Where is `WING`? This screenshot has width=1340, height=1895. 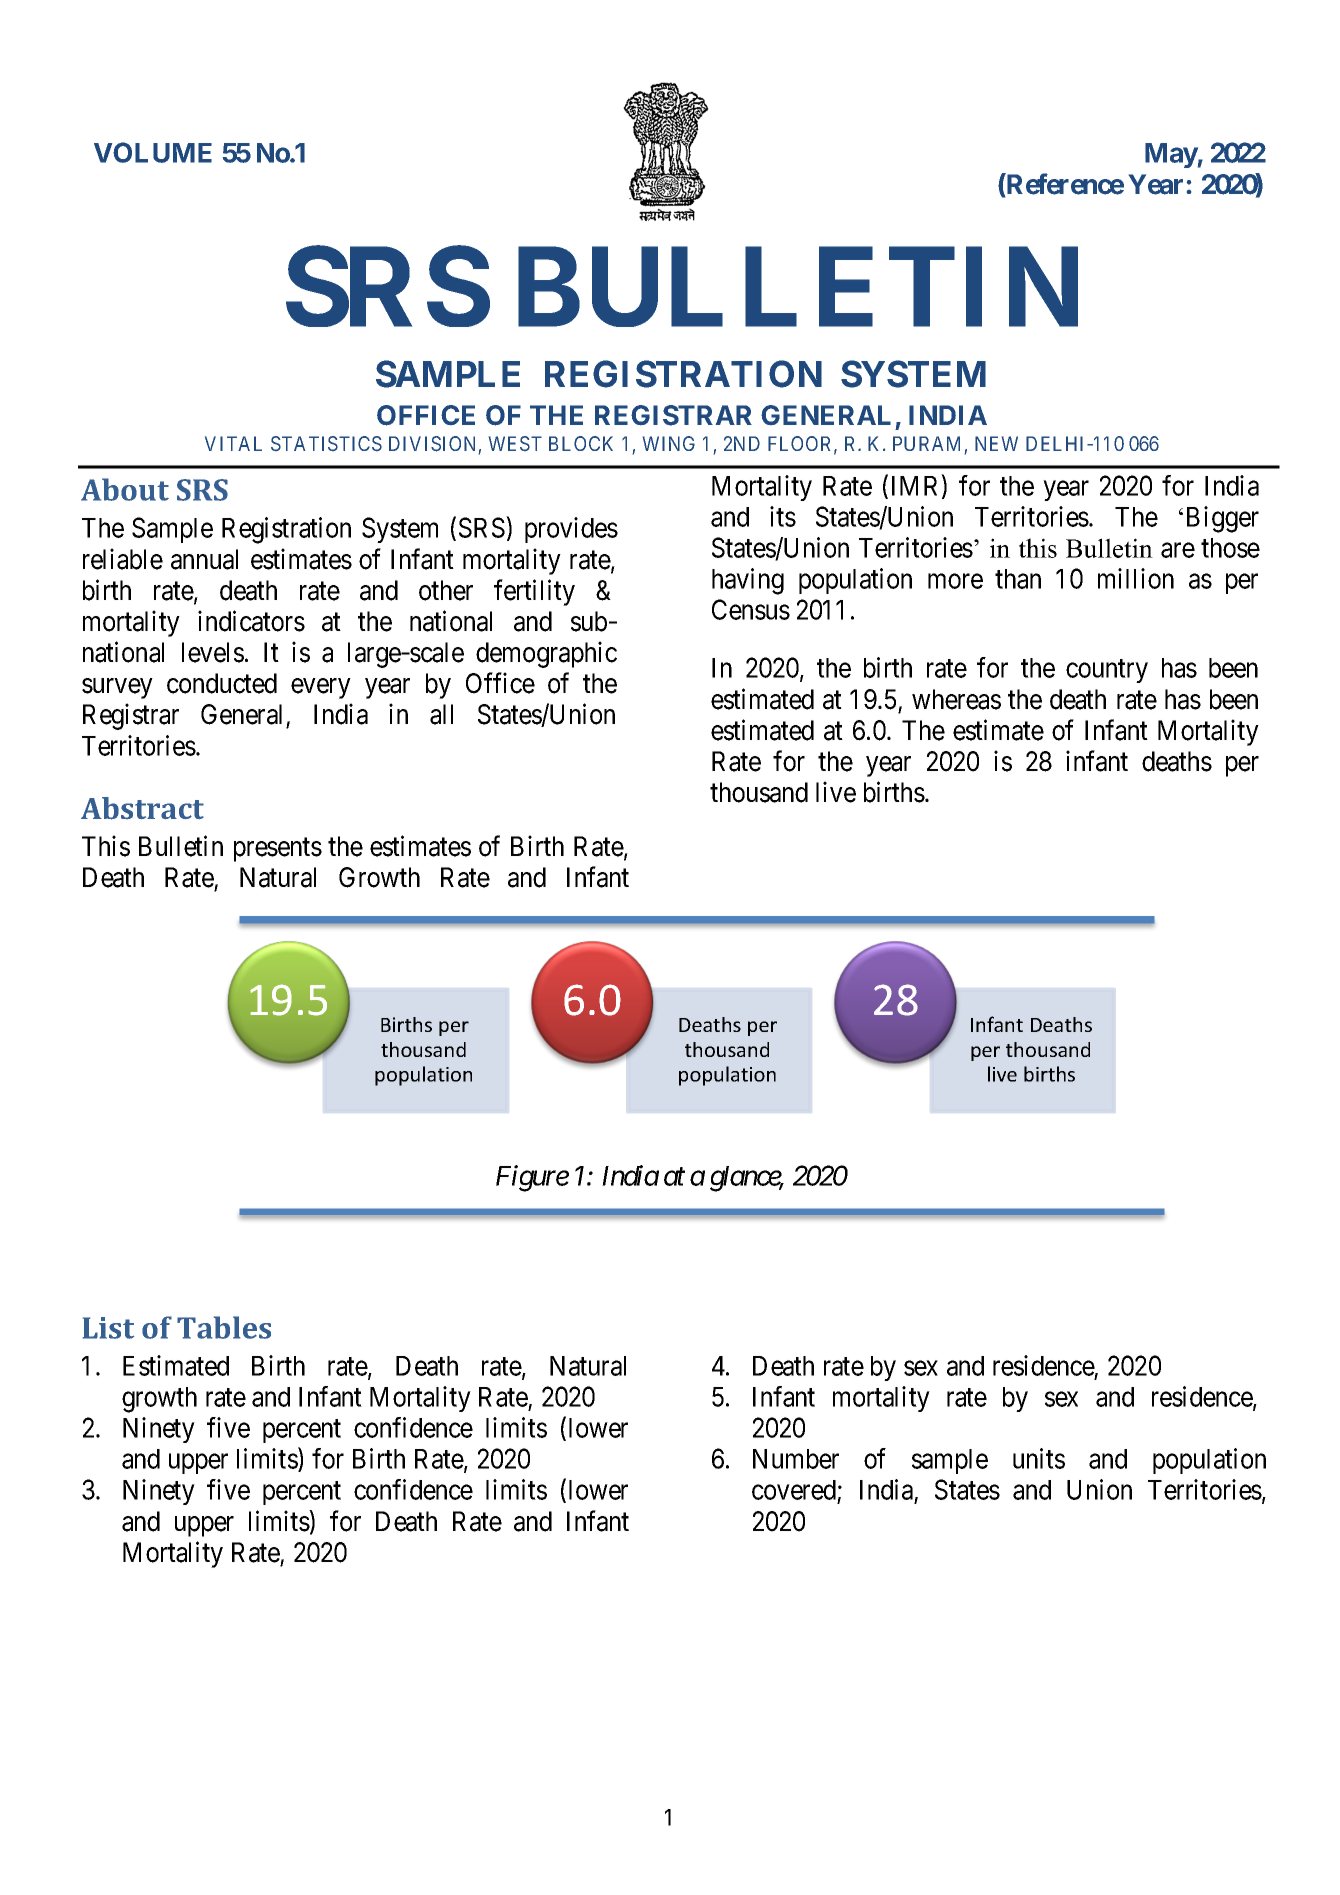 WING is located at coordinates (669, 443).
